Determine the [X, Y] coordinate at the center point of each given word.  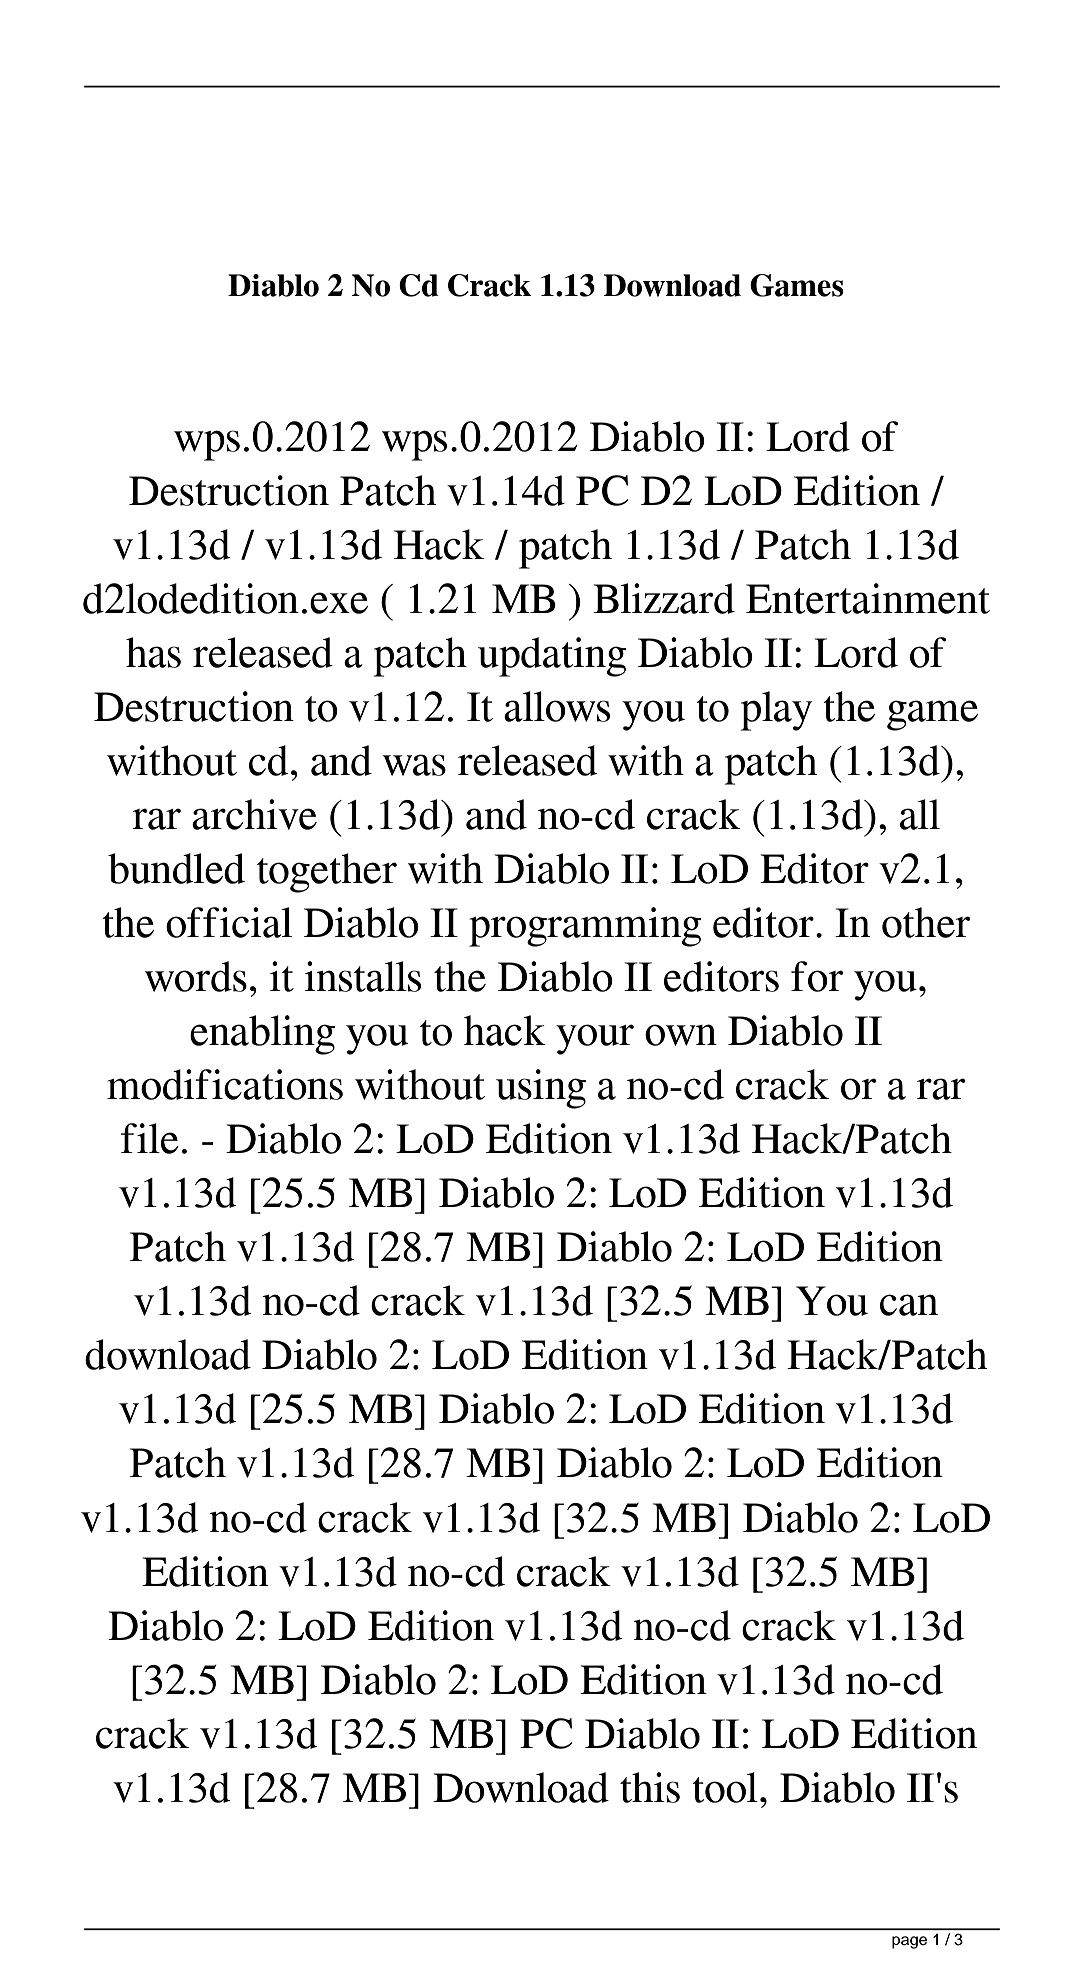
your [595, 1039]
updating [552, 657]
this [650, 1787]
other [926, 922]
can [909, 1305]
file [150, 1138]
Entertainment [868, 598]
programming [585, 927]
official [229, 922]
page [909, 1942]
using [541, 1089]
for [817, 976]
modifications [225, 1084]
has [153, 652]
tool [725, 1787]
